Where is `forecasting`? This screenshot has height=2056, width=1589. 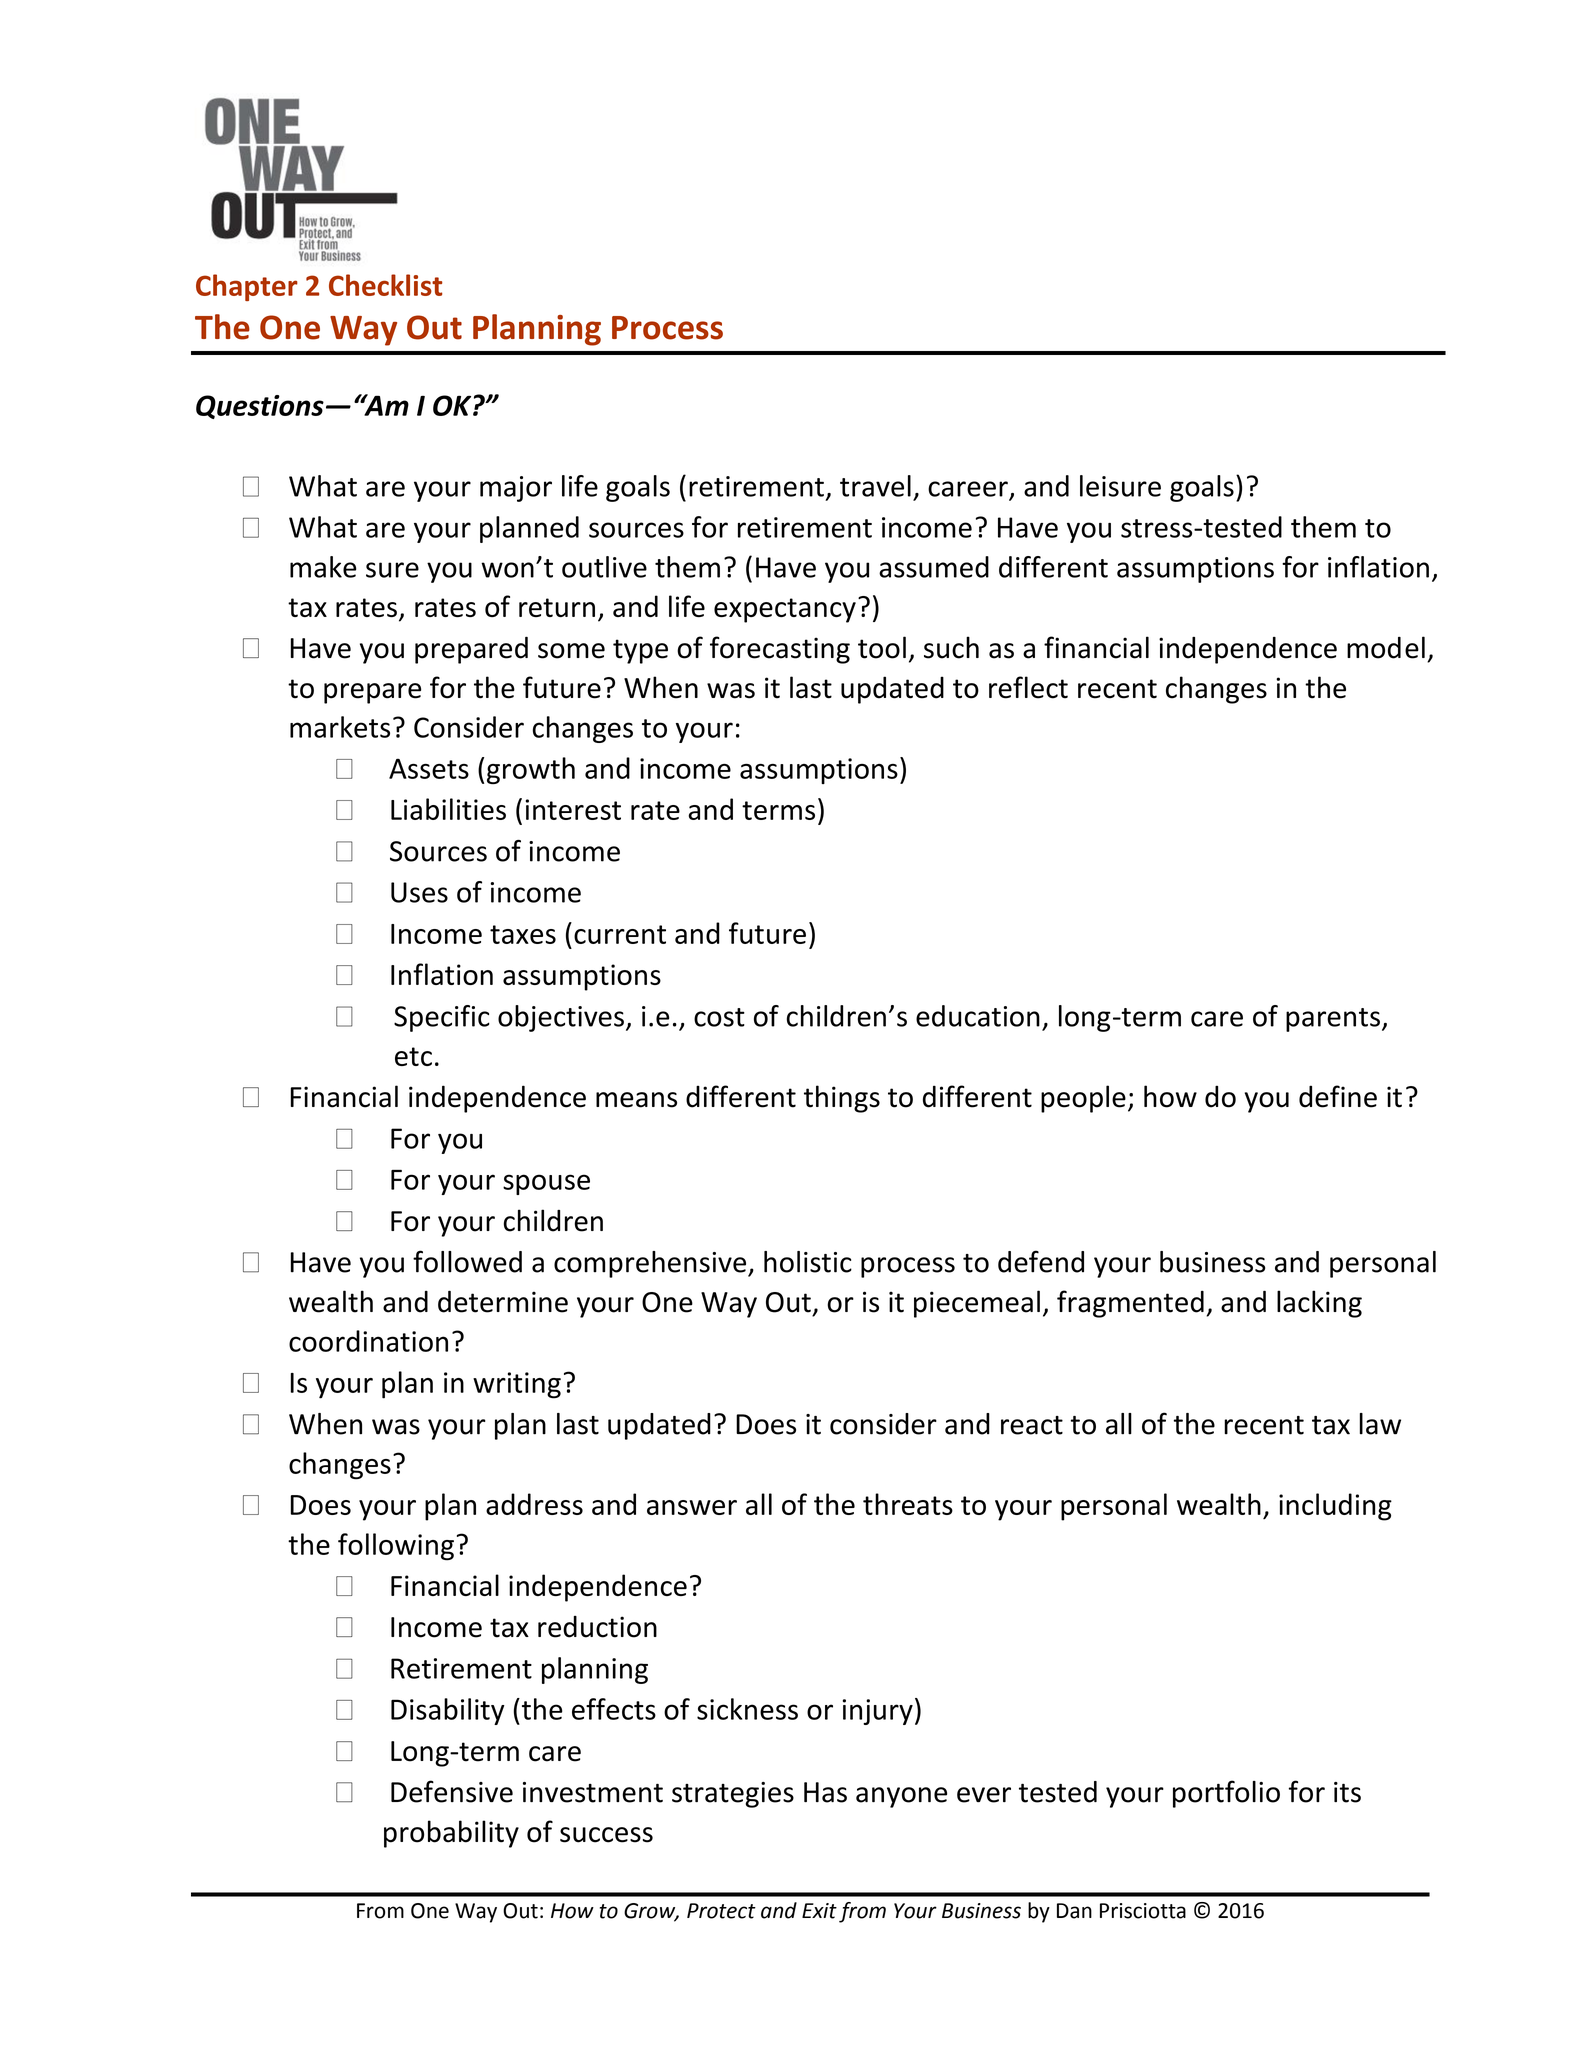
forecasting is located at coordinates (780, 650).
